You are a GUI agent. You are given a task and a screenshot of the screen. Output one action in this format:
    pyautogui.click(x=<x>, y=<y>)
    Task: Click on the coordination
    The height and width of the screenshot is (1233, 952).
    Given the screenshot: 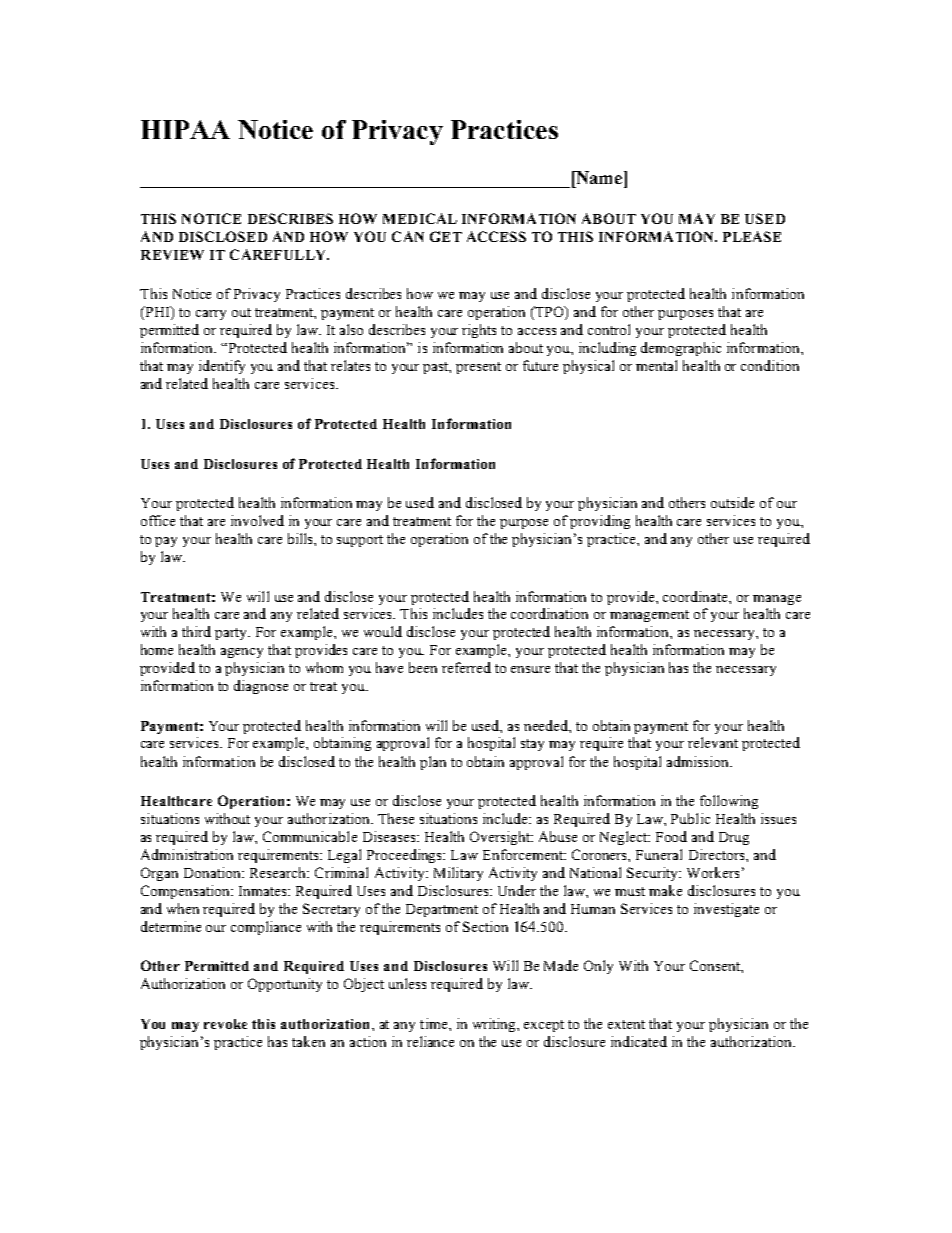 What is the action you would take?
    pyautogui.click(x=549, y=613)
